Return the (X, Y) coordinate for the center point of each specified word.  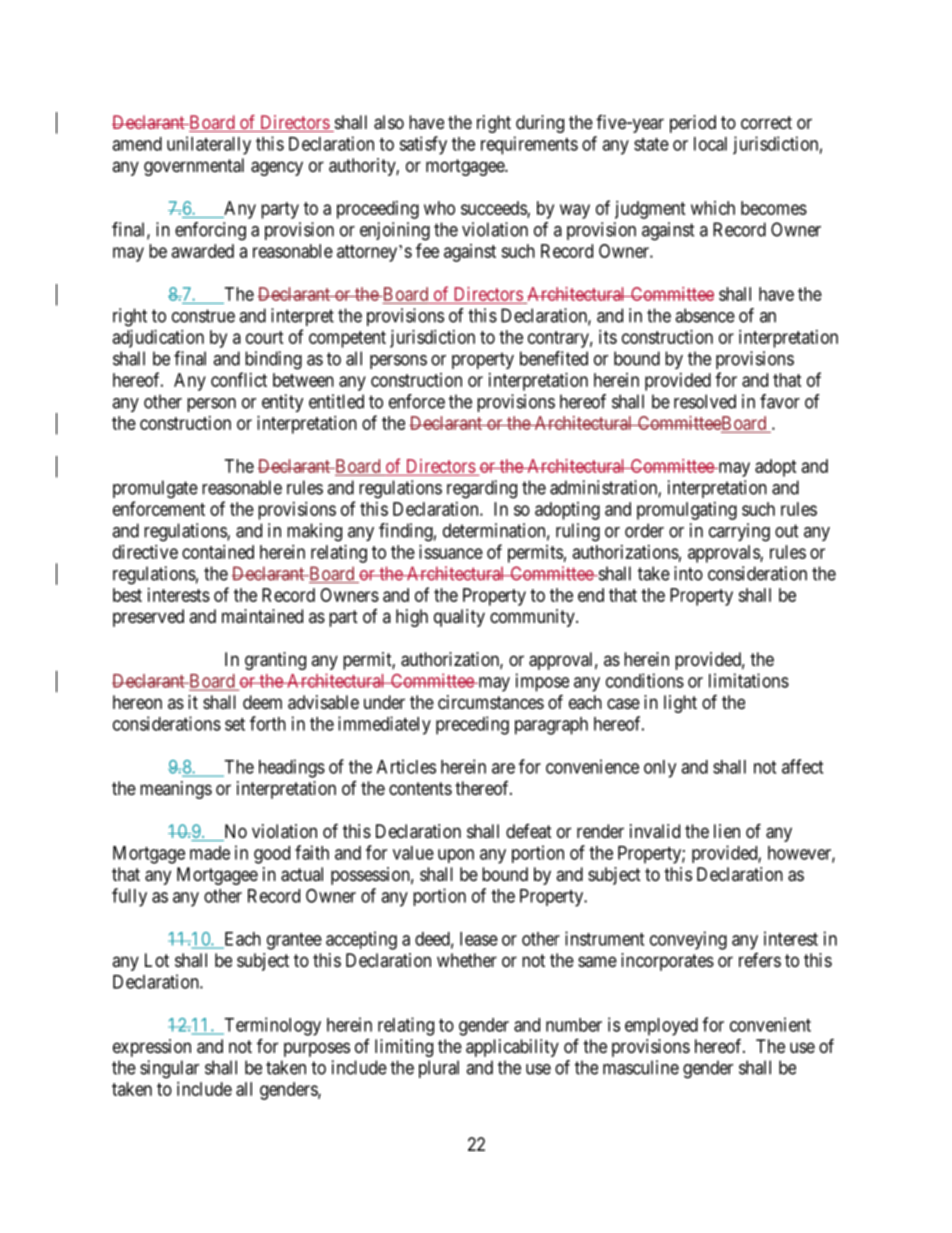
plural (439, 1069)
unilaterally (209, 145)
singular (169, 1069)
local (710, 144)
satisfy (423, 145)
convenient (770, 1024)
